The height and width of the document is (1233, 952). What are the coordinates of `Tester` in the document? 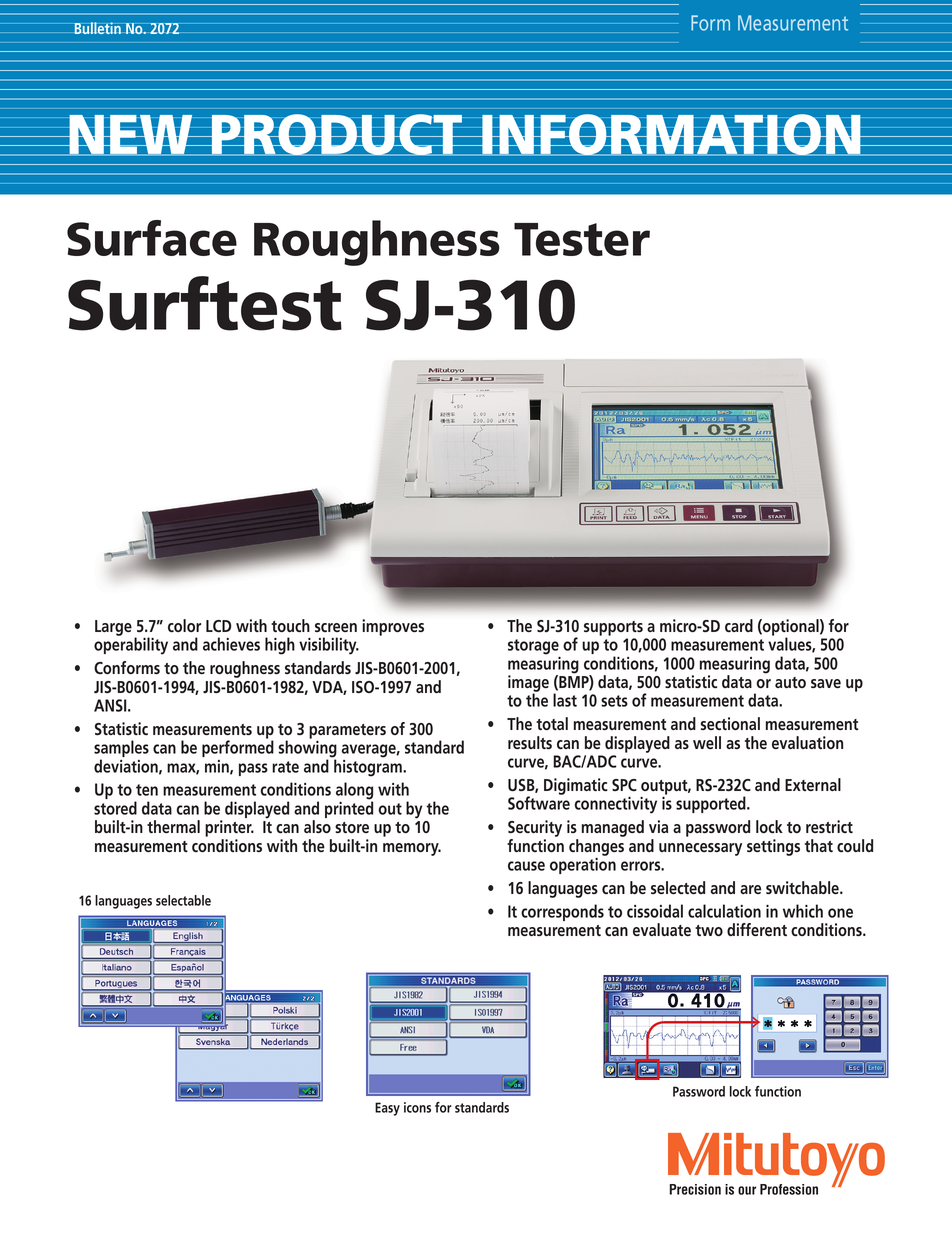 It's located at (582, 239).
